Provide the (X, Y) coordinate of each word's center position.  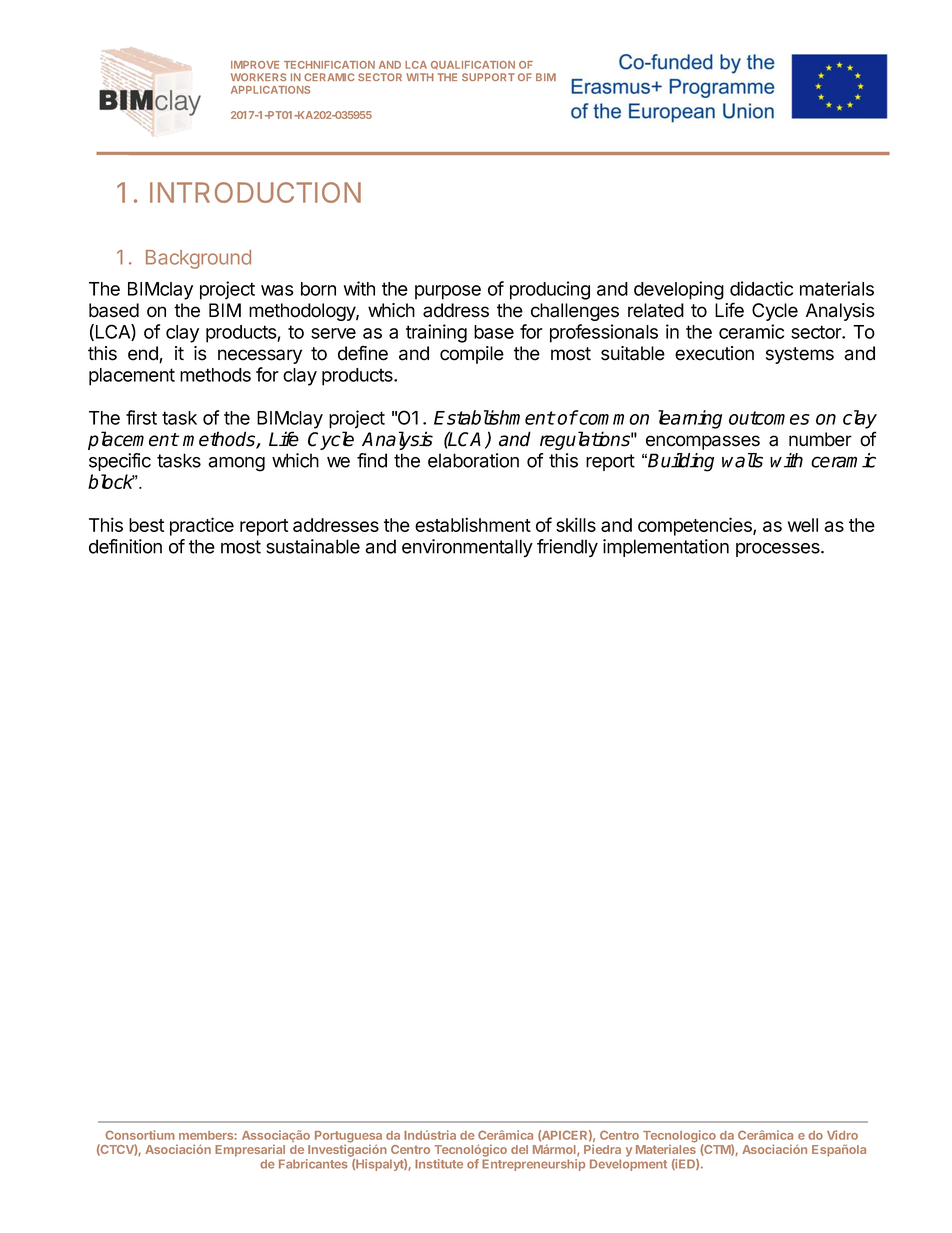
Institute (439, 1164)
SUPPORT (488, 77)
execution (714, 353)
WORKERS (258, 77)
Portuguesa (348, 1138)
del (519, 1149)
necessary (260, 356)
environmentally (467, 548)
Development (628, 1165)
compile (472, 355)
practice (202, 526)
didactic (761, 288)
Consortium (140, 1135)
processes (779, 550)
